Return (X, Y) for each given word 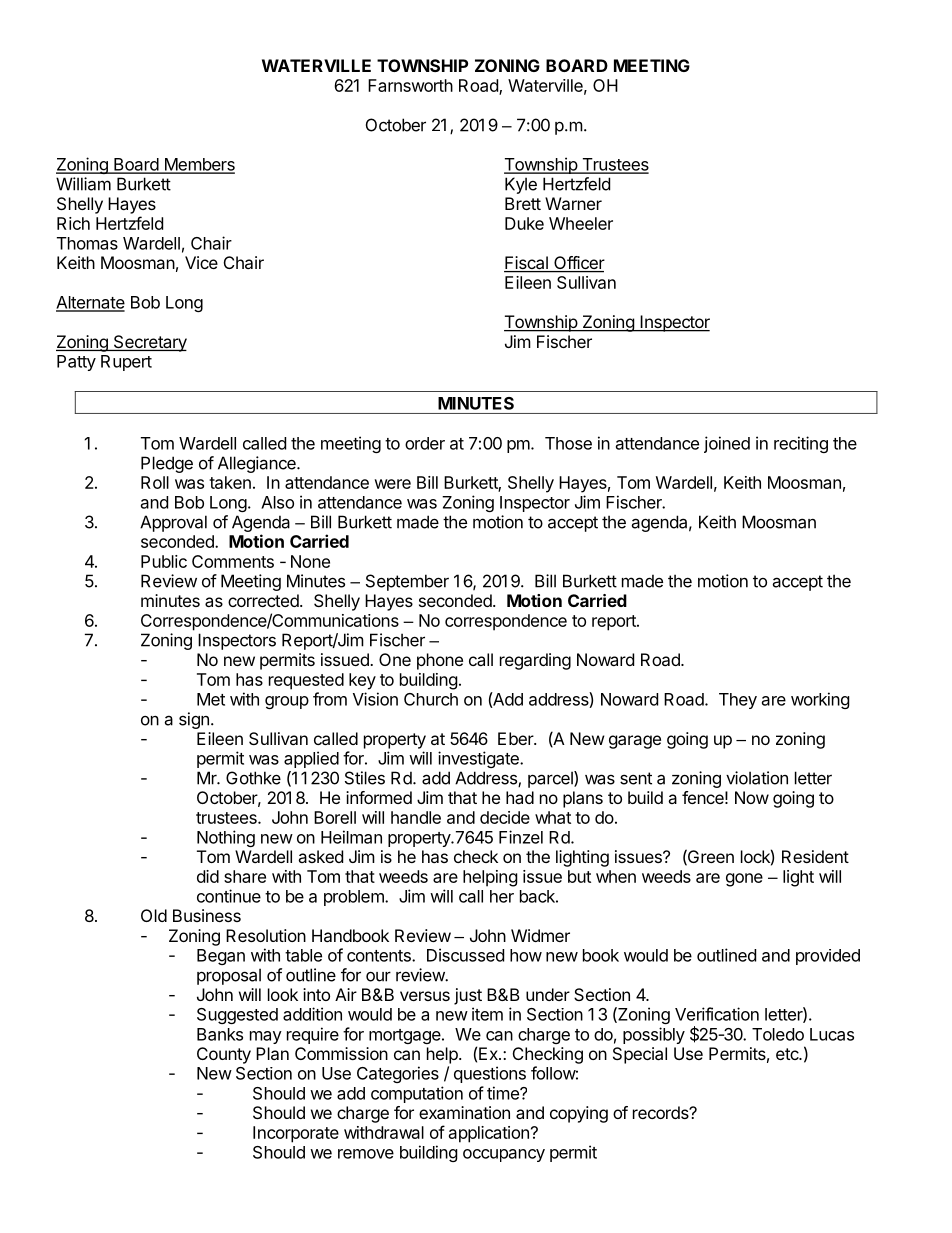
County (224, 1055)
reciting (801, 444)
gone (744, 880)
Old (154, 915)
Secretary (149, 343)
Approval (173, 523)
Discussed (465, 955)
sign (194, 720)
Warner (573, 203)
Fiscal (527, 264)
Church (431, 699)
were (392, 484)
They (738, 701)
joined (727, 444)
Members (198, 165)
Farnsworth (410, 85)
